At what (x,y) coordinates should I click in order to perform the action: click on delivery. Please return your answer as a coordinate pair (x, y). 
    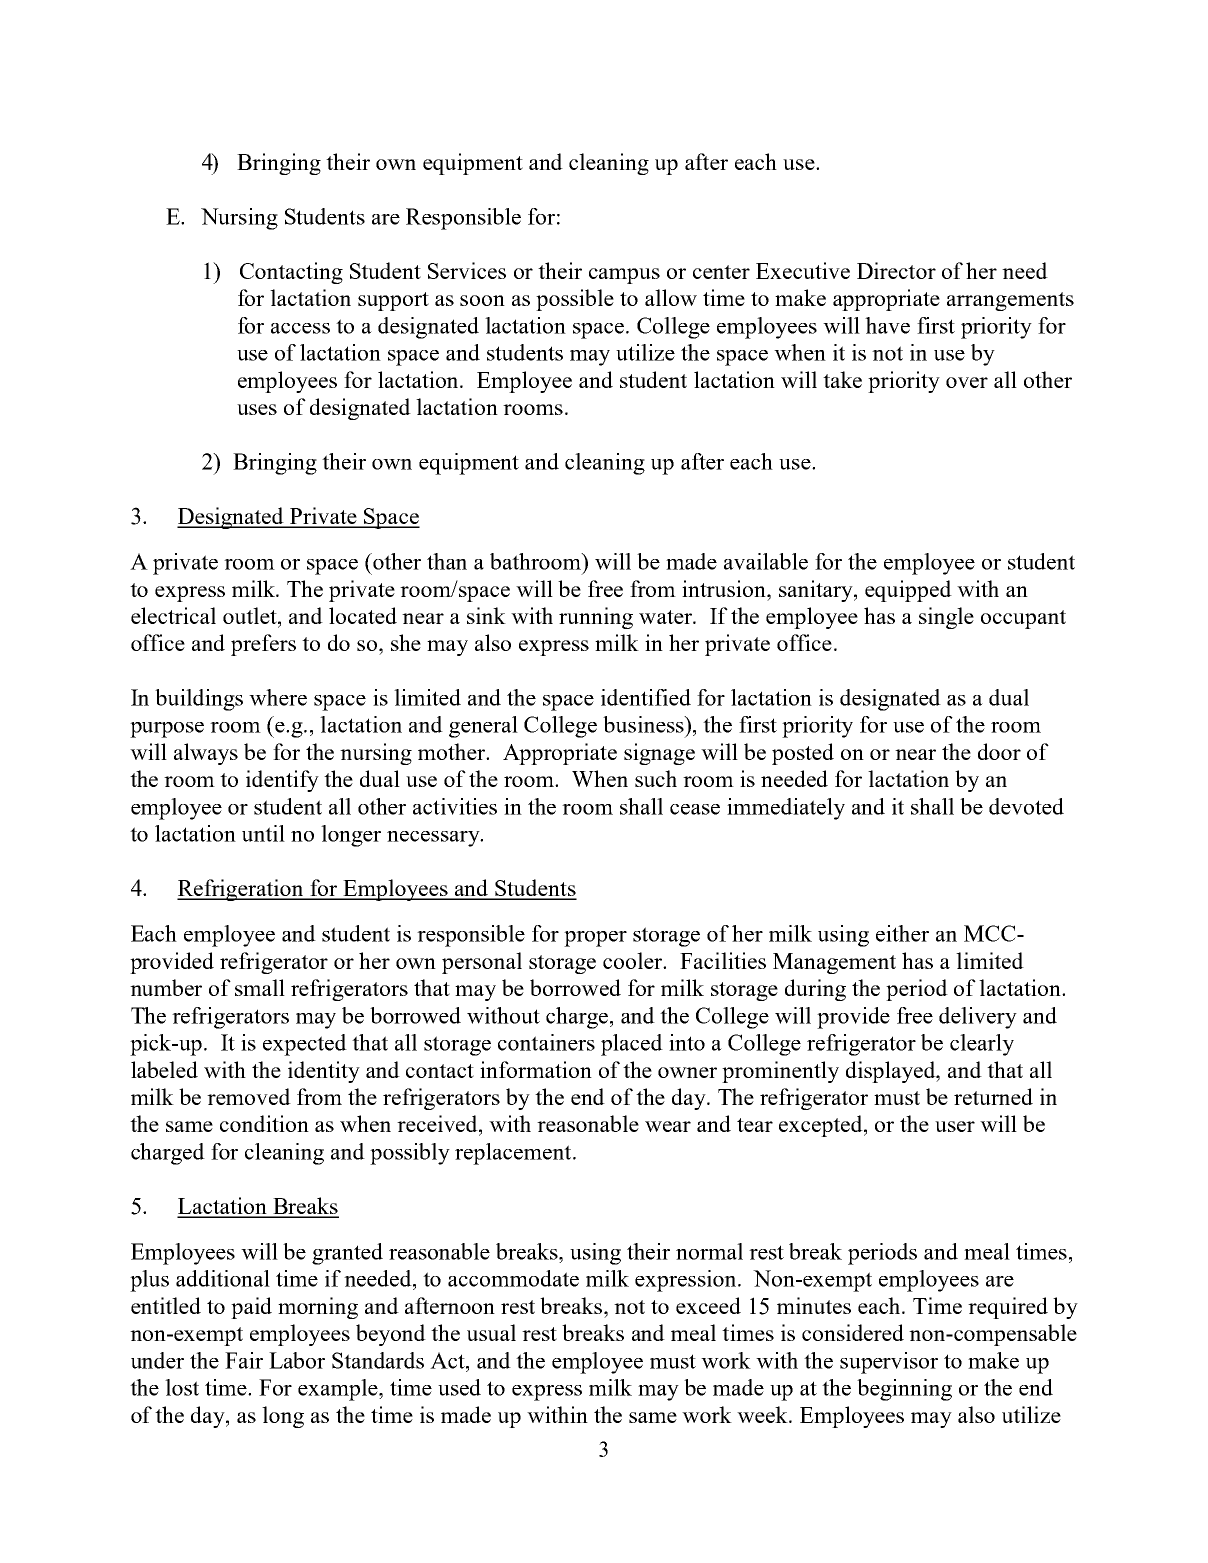
    Looking at the image, I should click on (978, 1018).
